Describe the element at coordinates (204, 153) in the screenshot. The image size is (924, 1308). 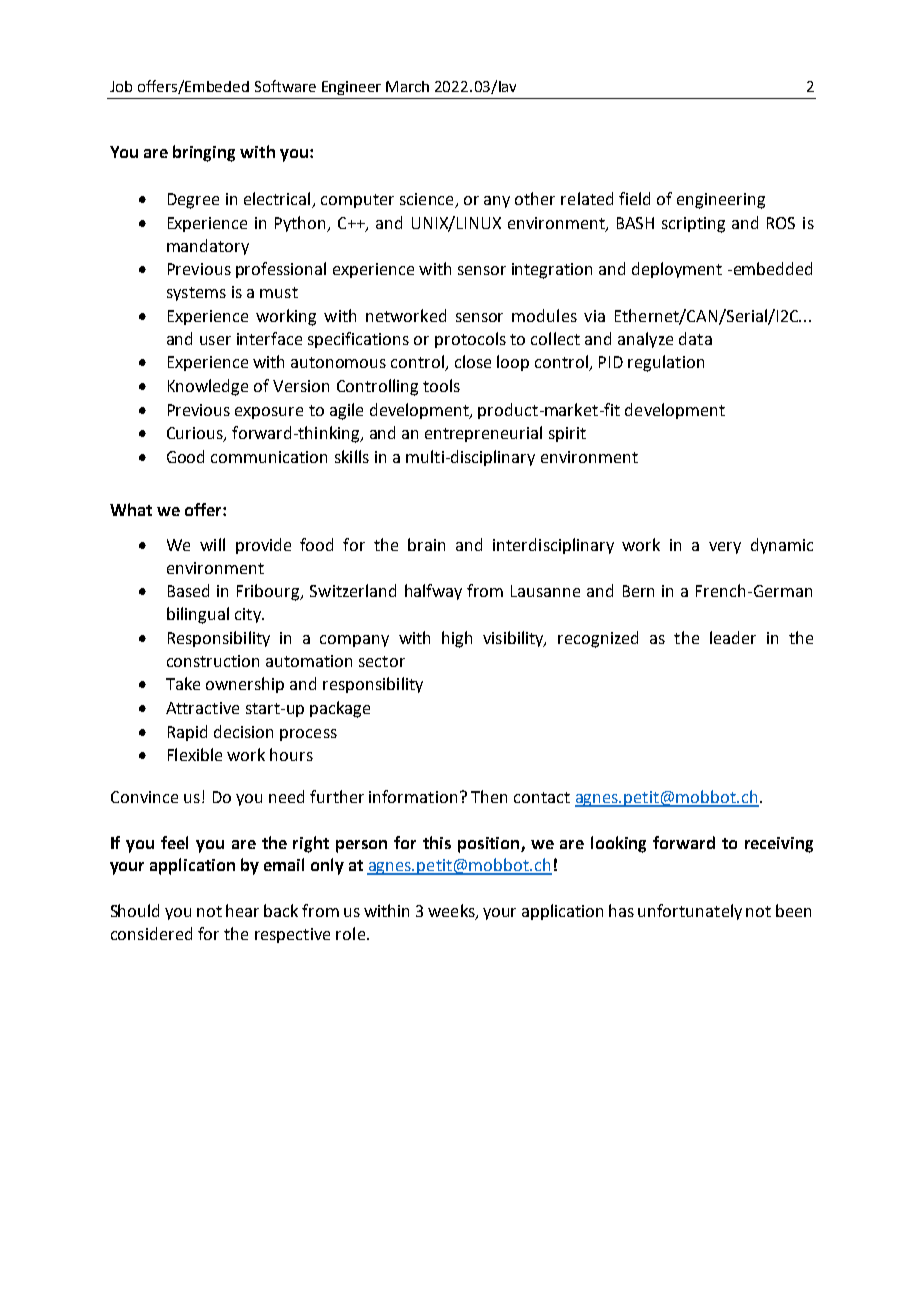
I see `bringing` at that location.
